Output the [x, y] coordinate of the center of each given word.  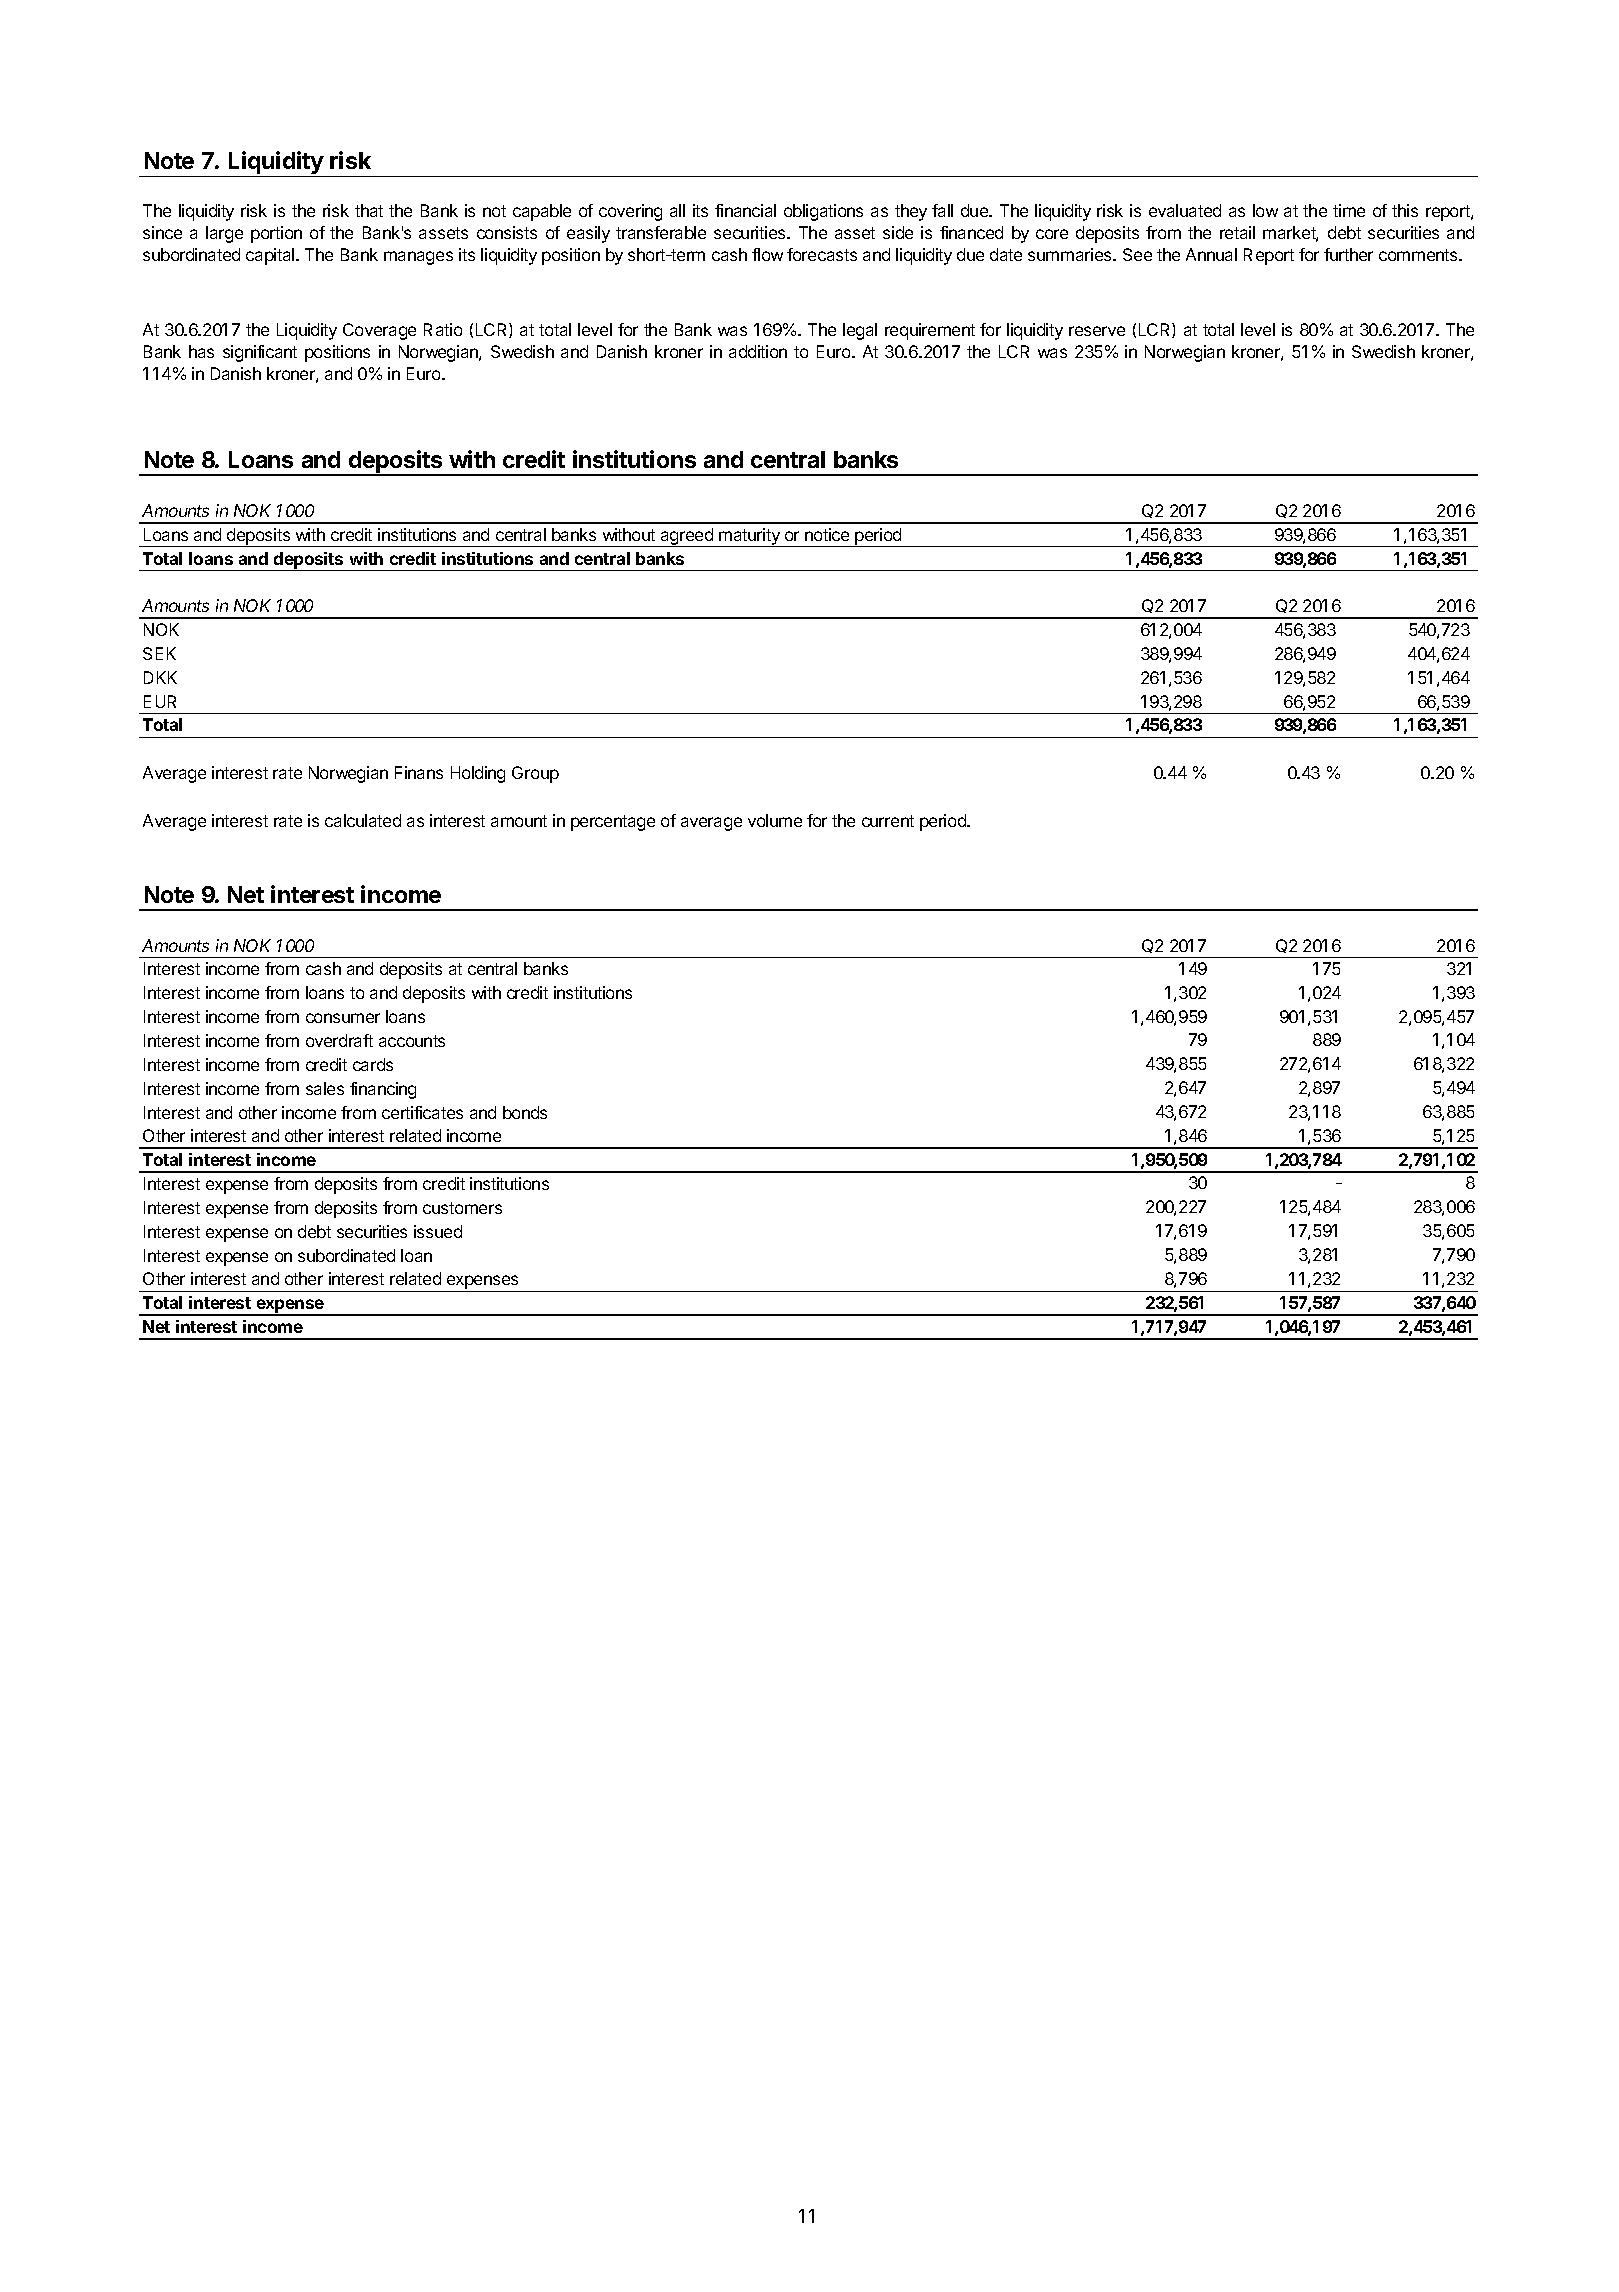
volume [775, 820]
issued [438, 1231]
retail [1237, 232]
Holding [478, 774]
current [888, 821]
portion [276, 234]
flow [767, 254]
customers [462, 1208]
